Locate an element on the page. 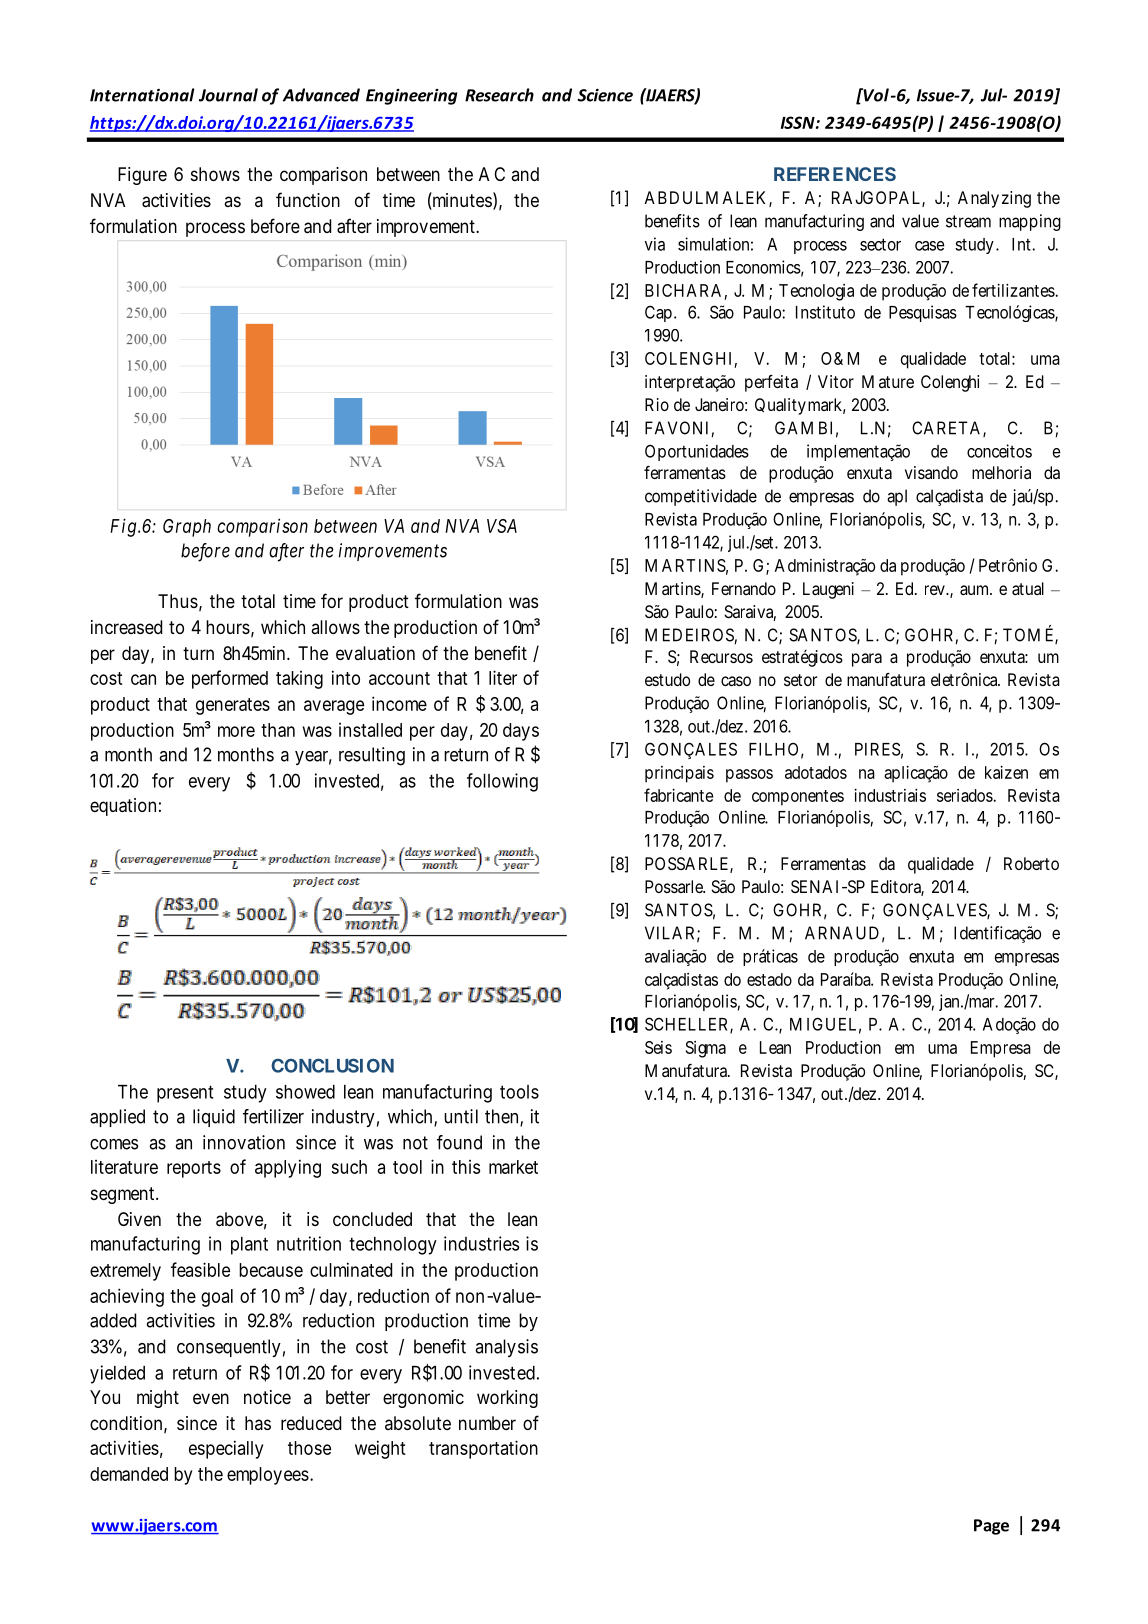 Image resolution: width=1148 pixels, height=1624 pixels. Analyzing is located at coordinates (994, 199).
